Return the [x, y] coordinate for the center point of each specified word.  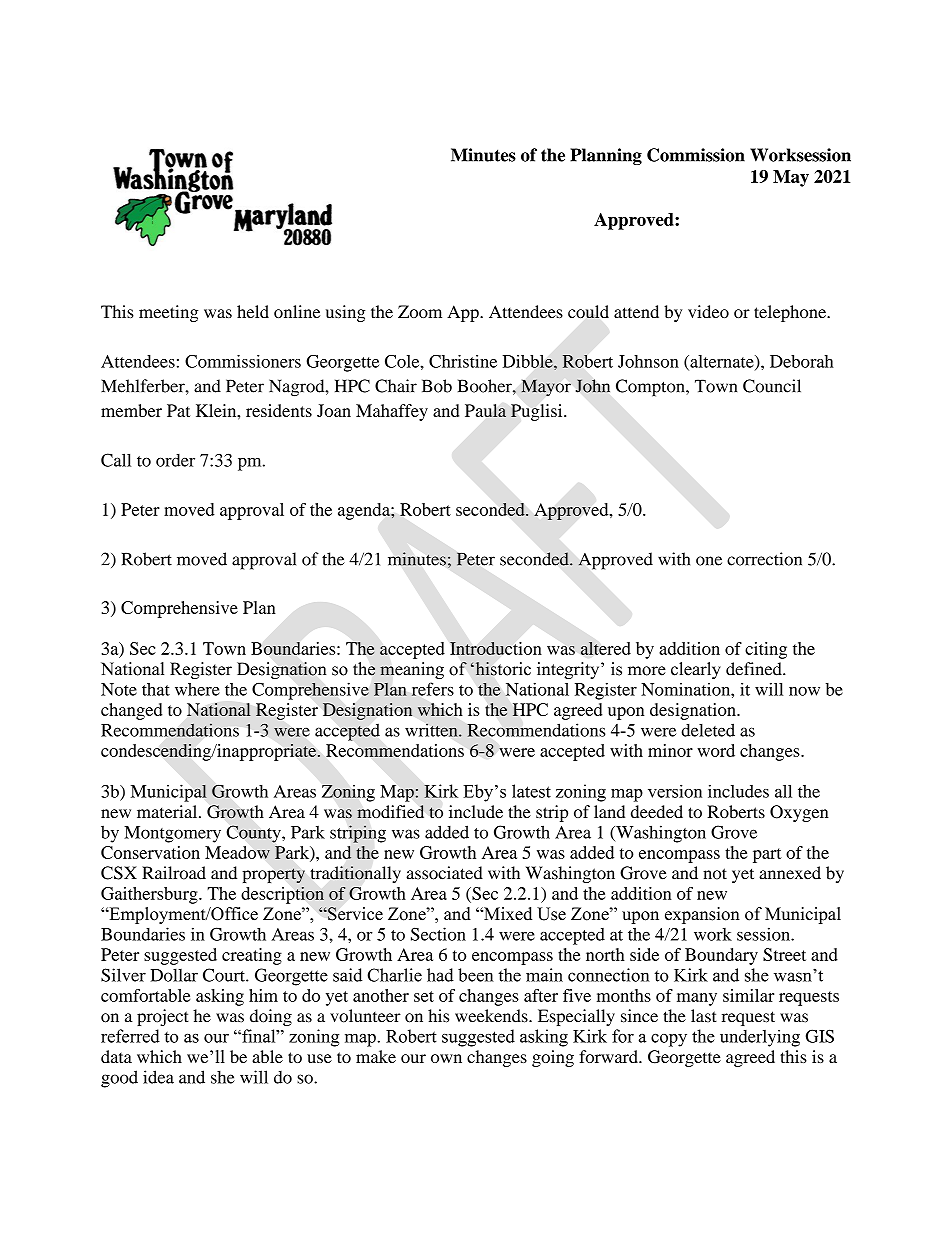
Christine [463, 361]
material [168, 811]
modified [390, 811]
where [197, 689]
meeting [168, 313]
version [675, 791]
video [708, 311]
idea [158, 1077]
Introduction [495, 648]
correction [764, 559]
